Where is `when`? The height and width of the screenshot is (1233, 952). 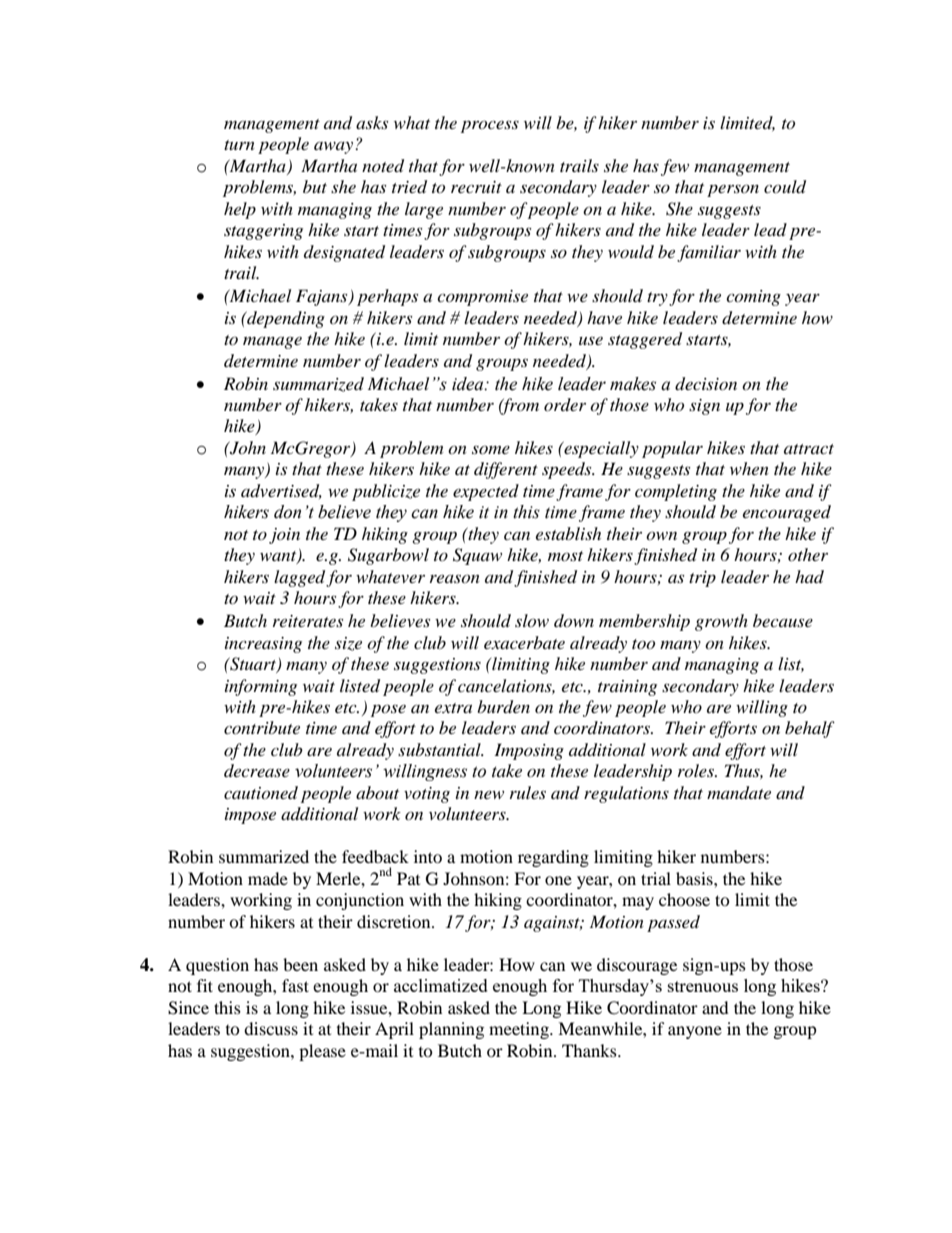
when is located at coordinates (749, 468).
